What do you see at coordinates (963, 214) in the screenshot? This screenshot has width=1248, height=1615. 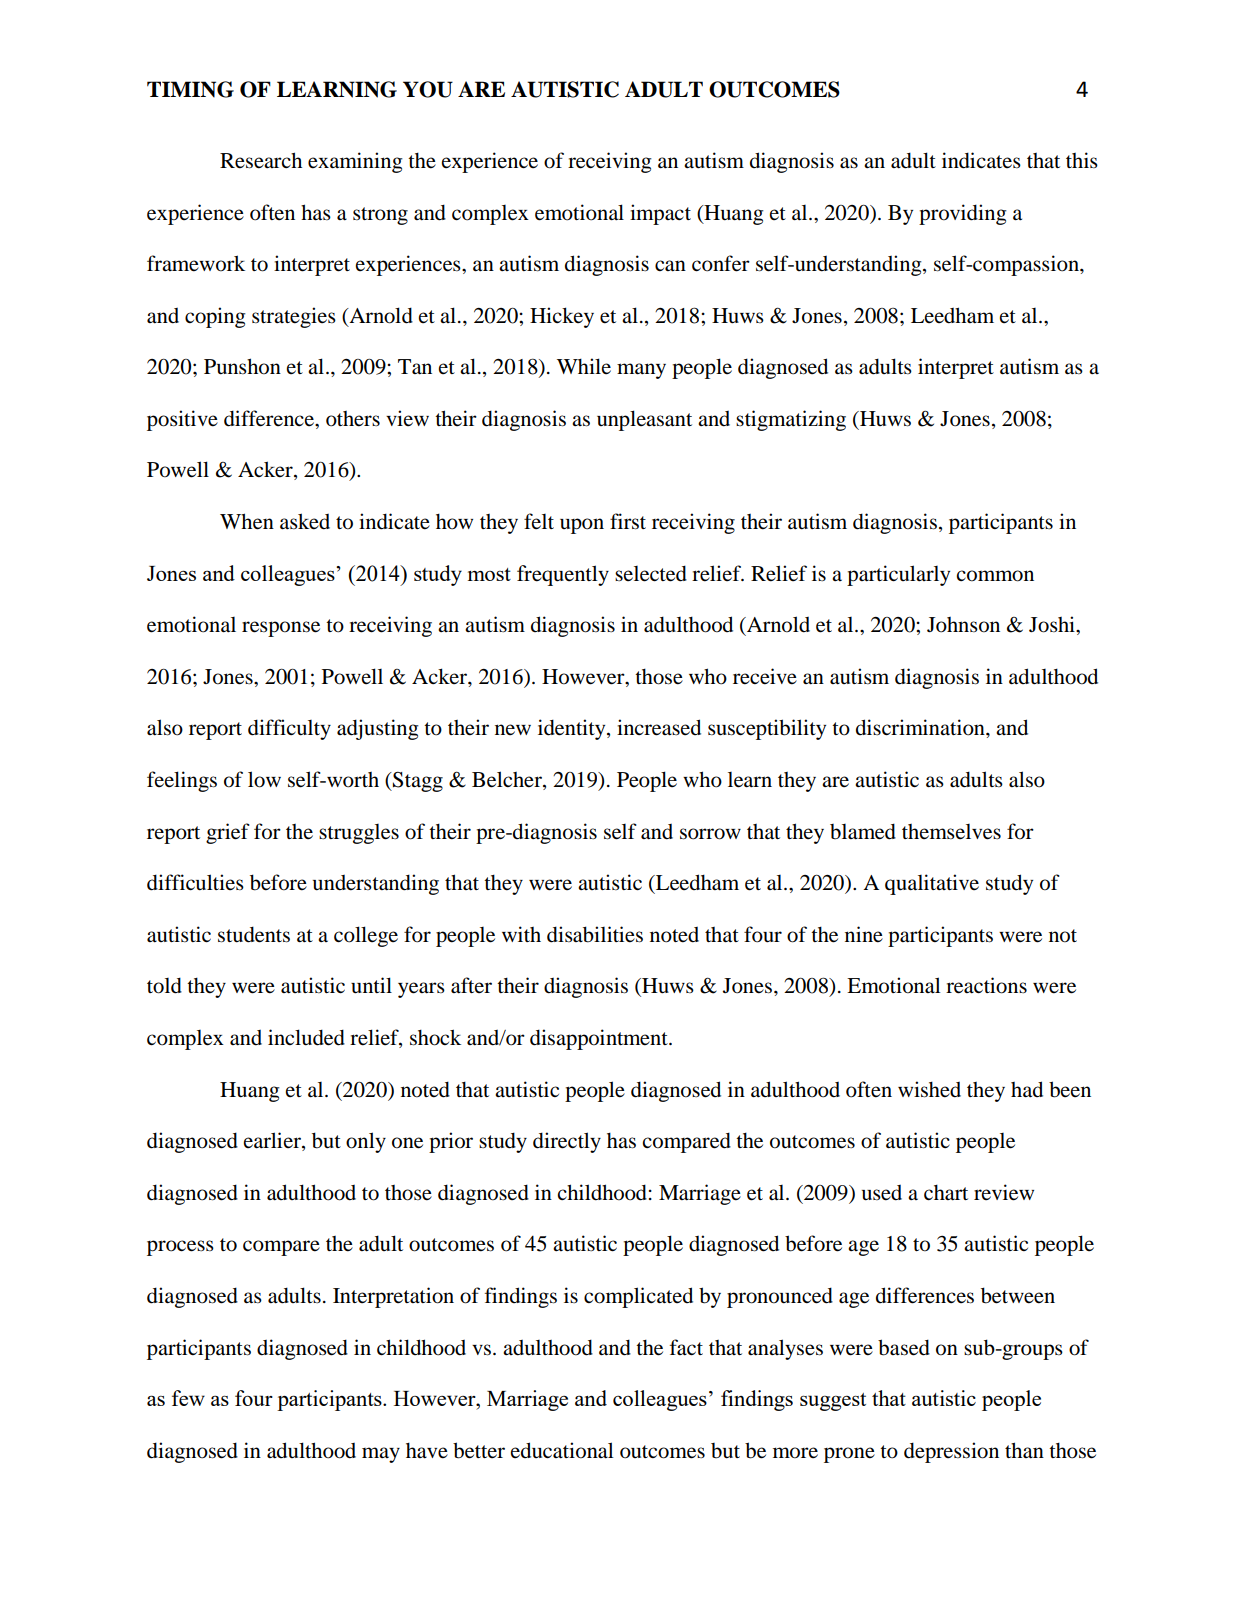 I see `providing` at bounding box center [963, 214].
